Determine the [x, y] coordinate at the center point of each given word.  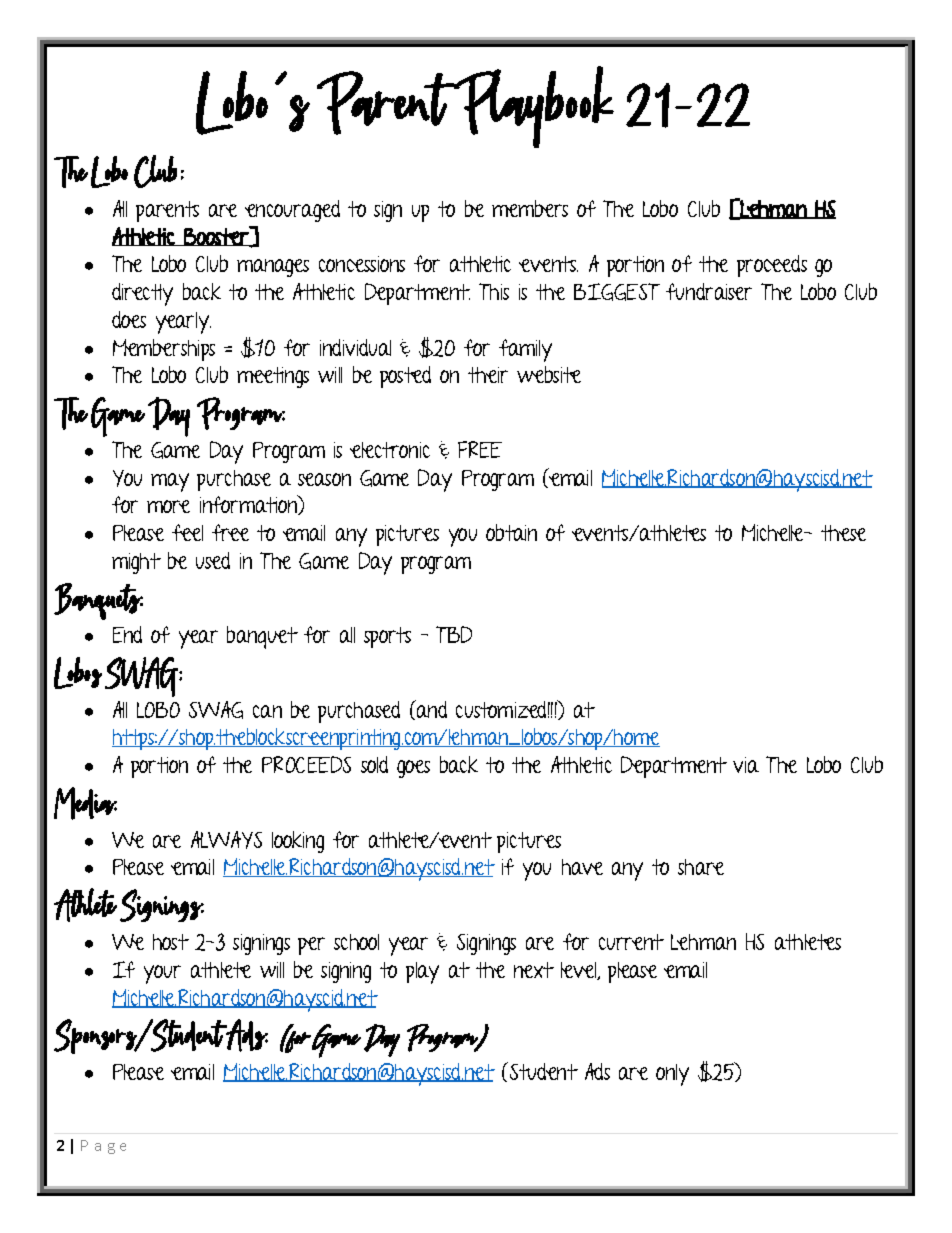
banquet [262, 637]
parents [167, 211]
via [746, 765]
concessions [362, 264]
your [162, 974]
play [422, 973]
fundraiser [709, 291]
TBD [454, 634]
